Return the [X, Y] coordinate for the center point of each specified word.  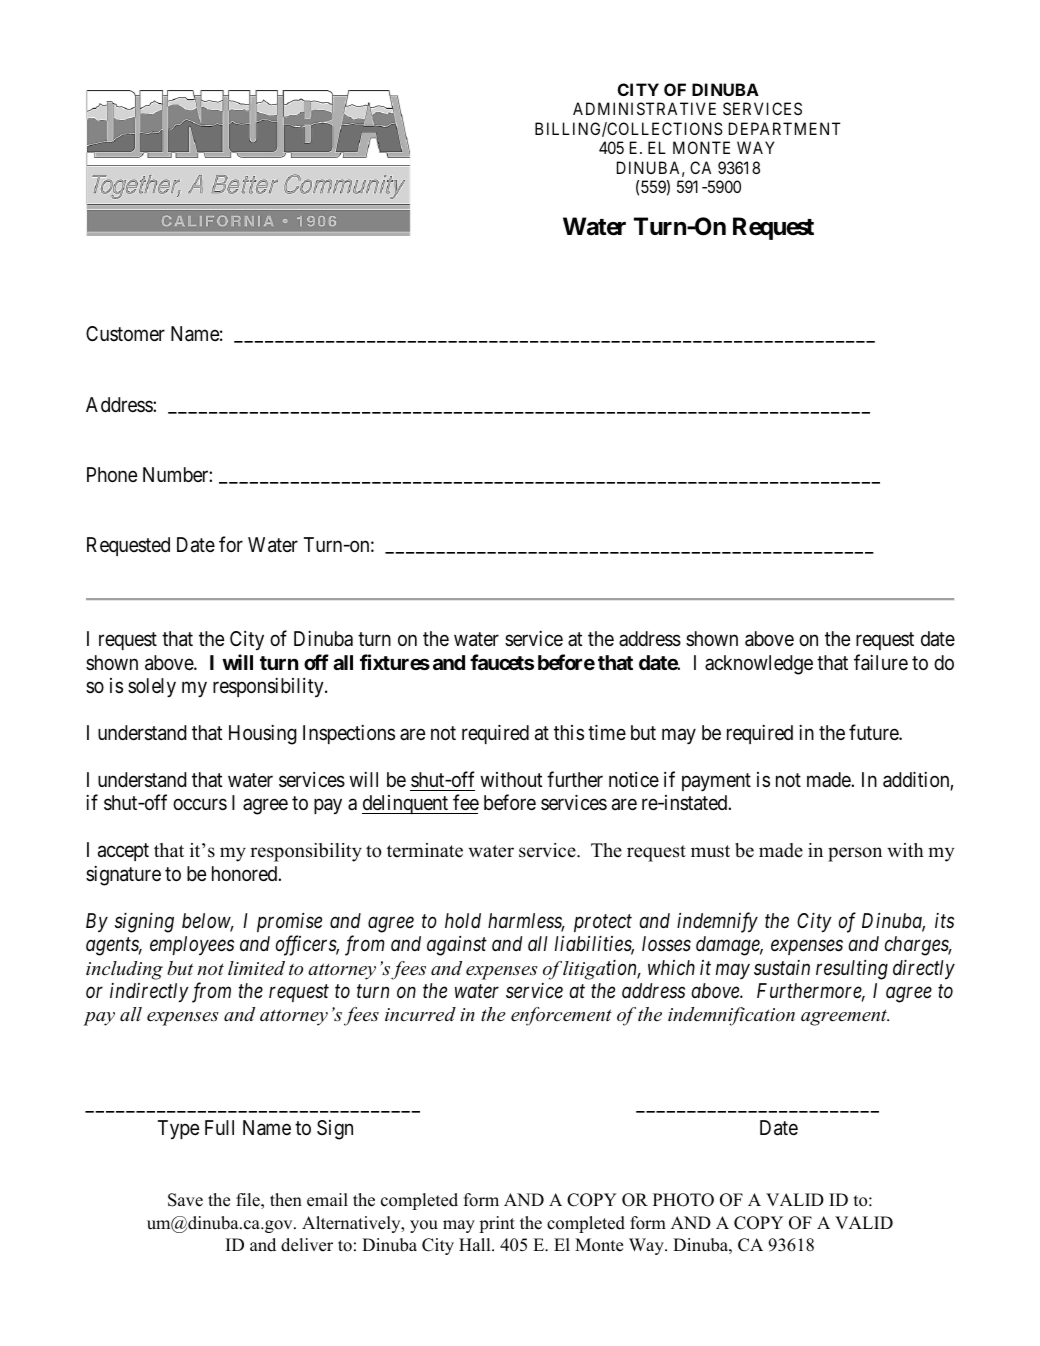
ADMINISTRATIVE [644, 108]
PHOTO [683, 1200]
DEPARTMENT [785, 128]
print [497, 1224]
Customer [125, 333]
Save [185, 1200]
